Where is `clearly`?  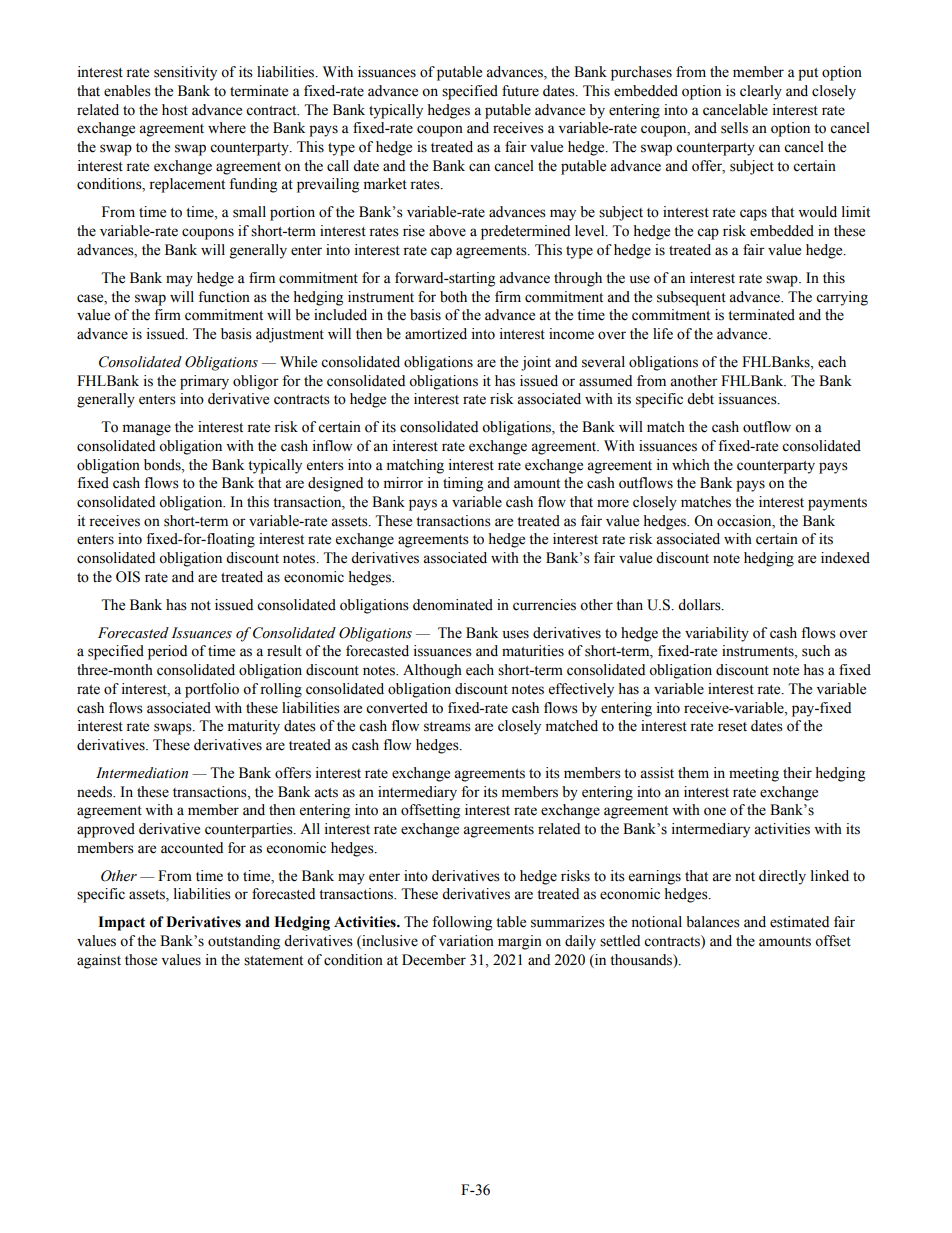
clearly is located at coordinates (761, 92).
